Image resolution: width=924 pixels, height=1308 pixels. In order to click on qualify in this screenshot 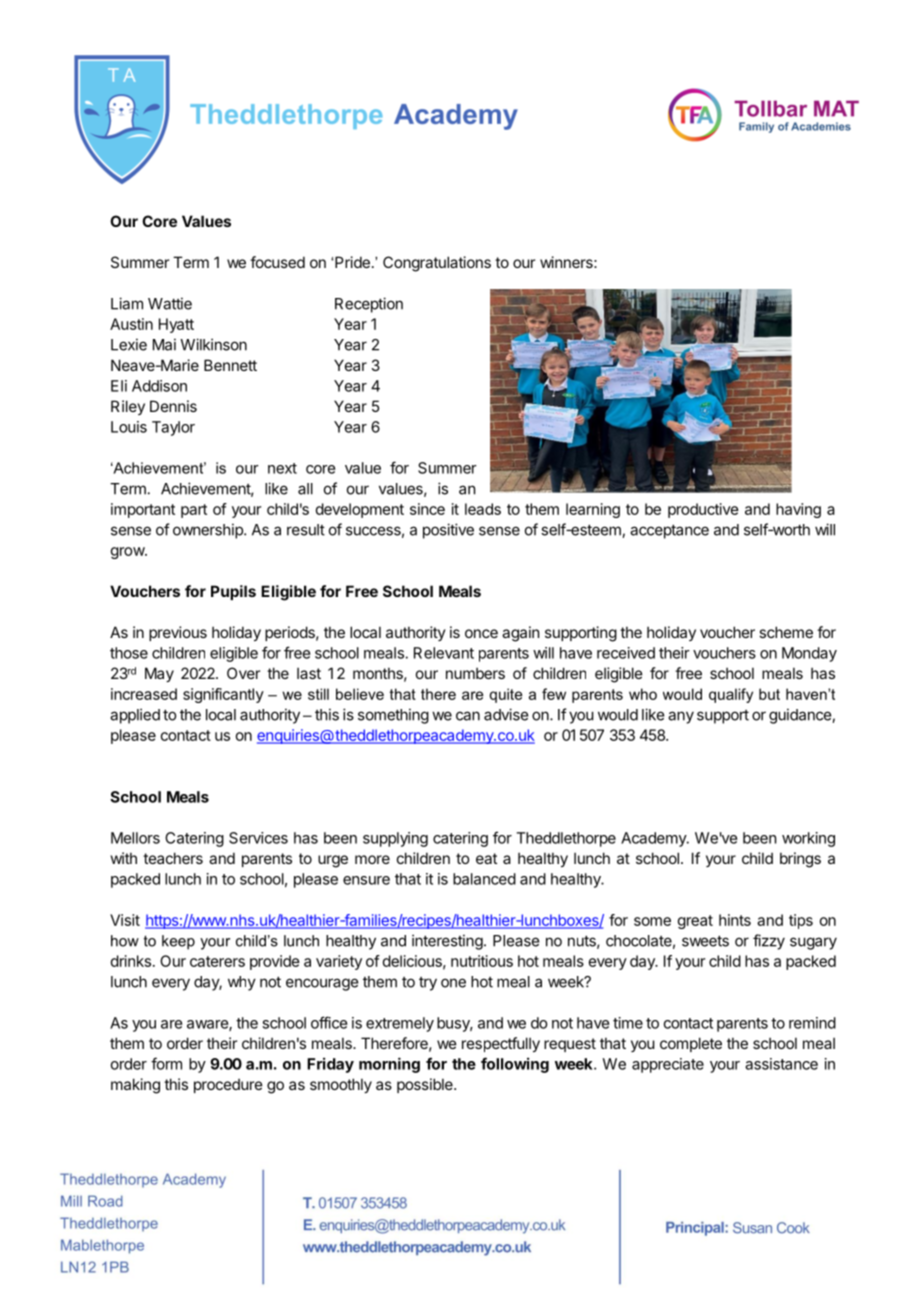, I will do `click(731, 695)`.
